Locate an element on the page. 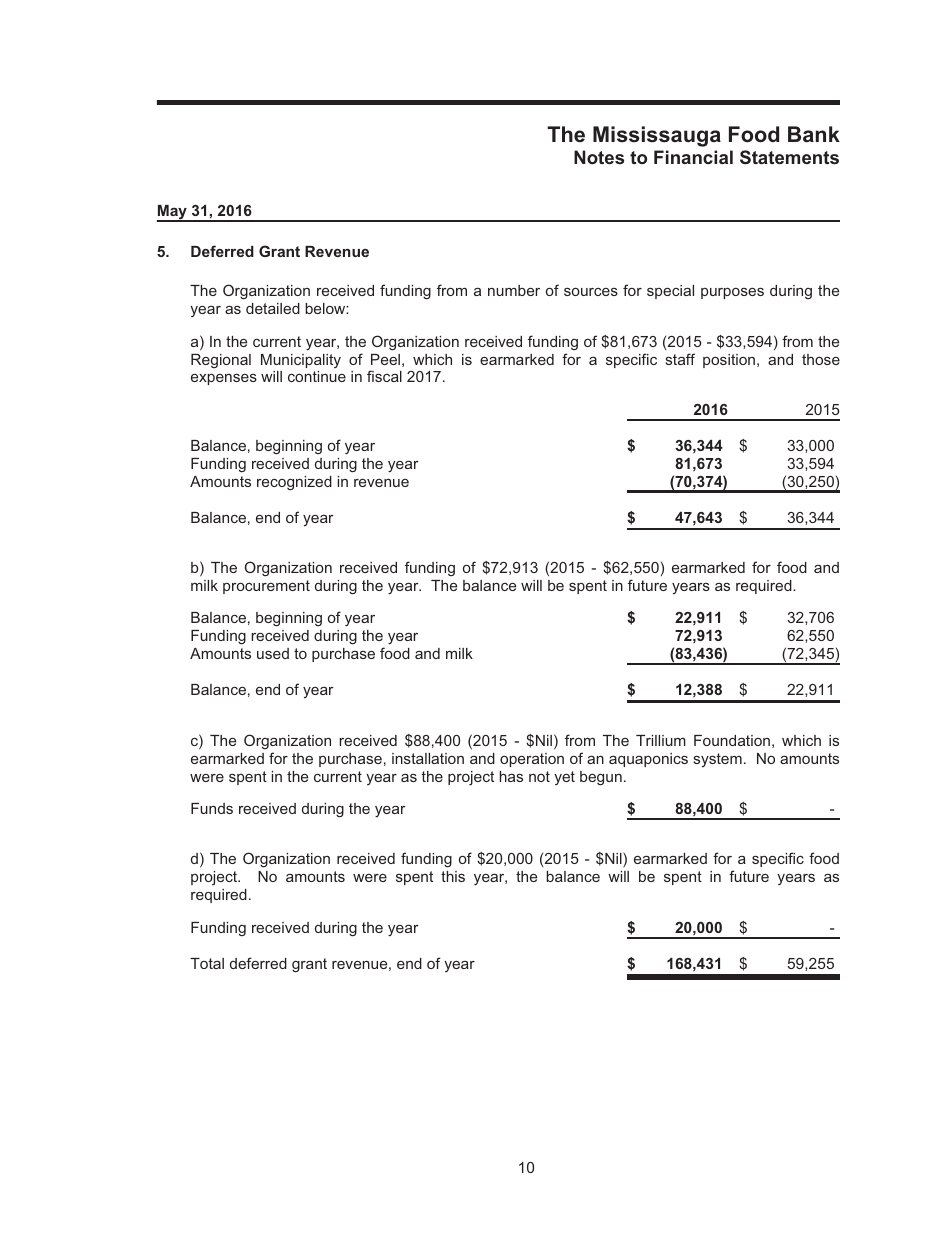  fiscal is located at coordinates (384, 376).
